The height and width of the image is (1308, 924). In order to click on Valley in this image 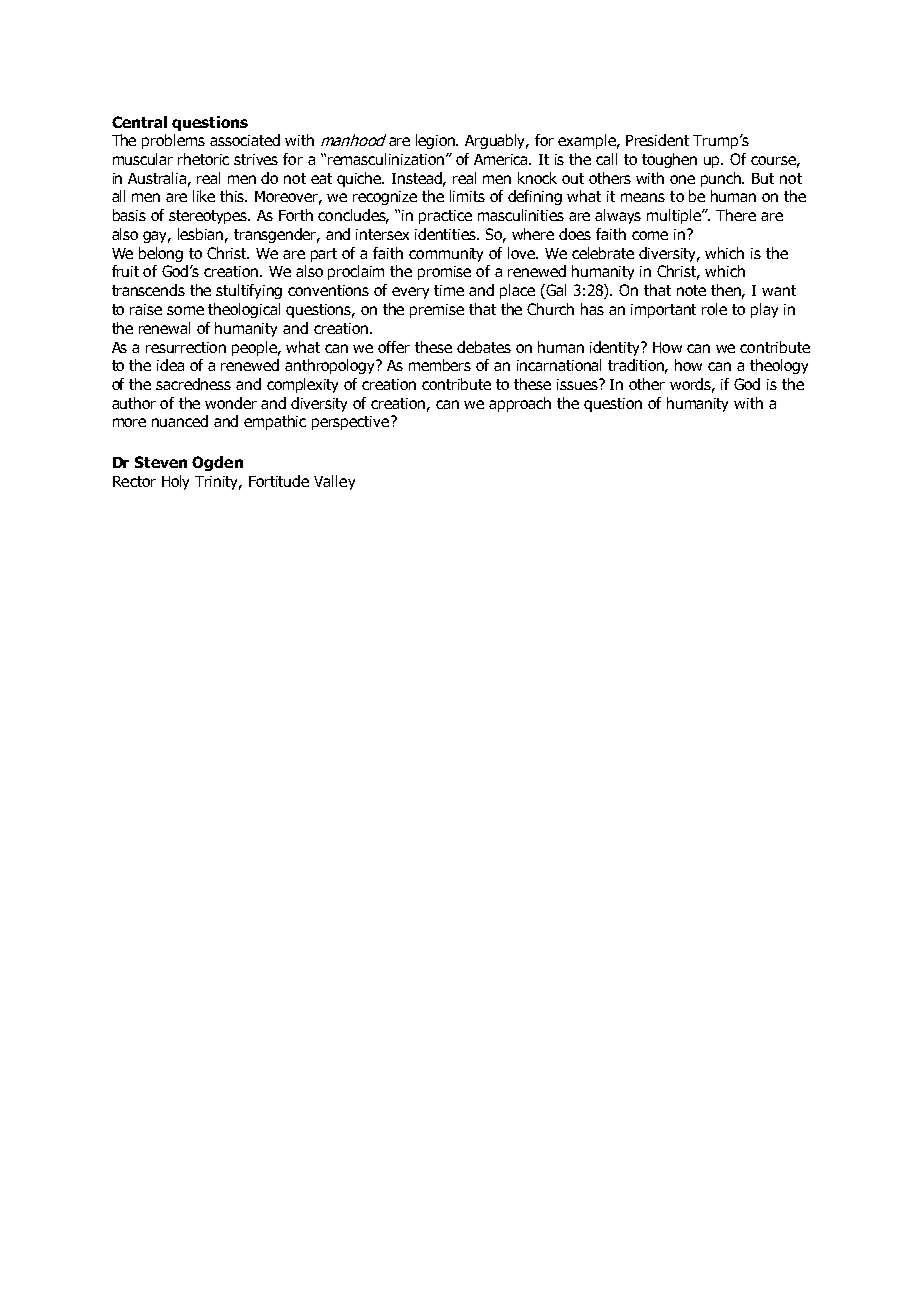, I will do `click(334, 482)`.
